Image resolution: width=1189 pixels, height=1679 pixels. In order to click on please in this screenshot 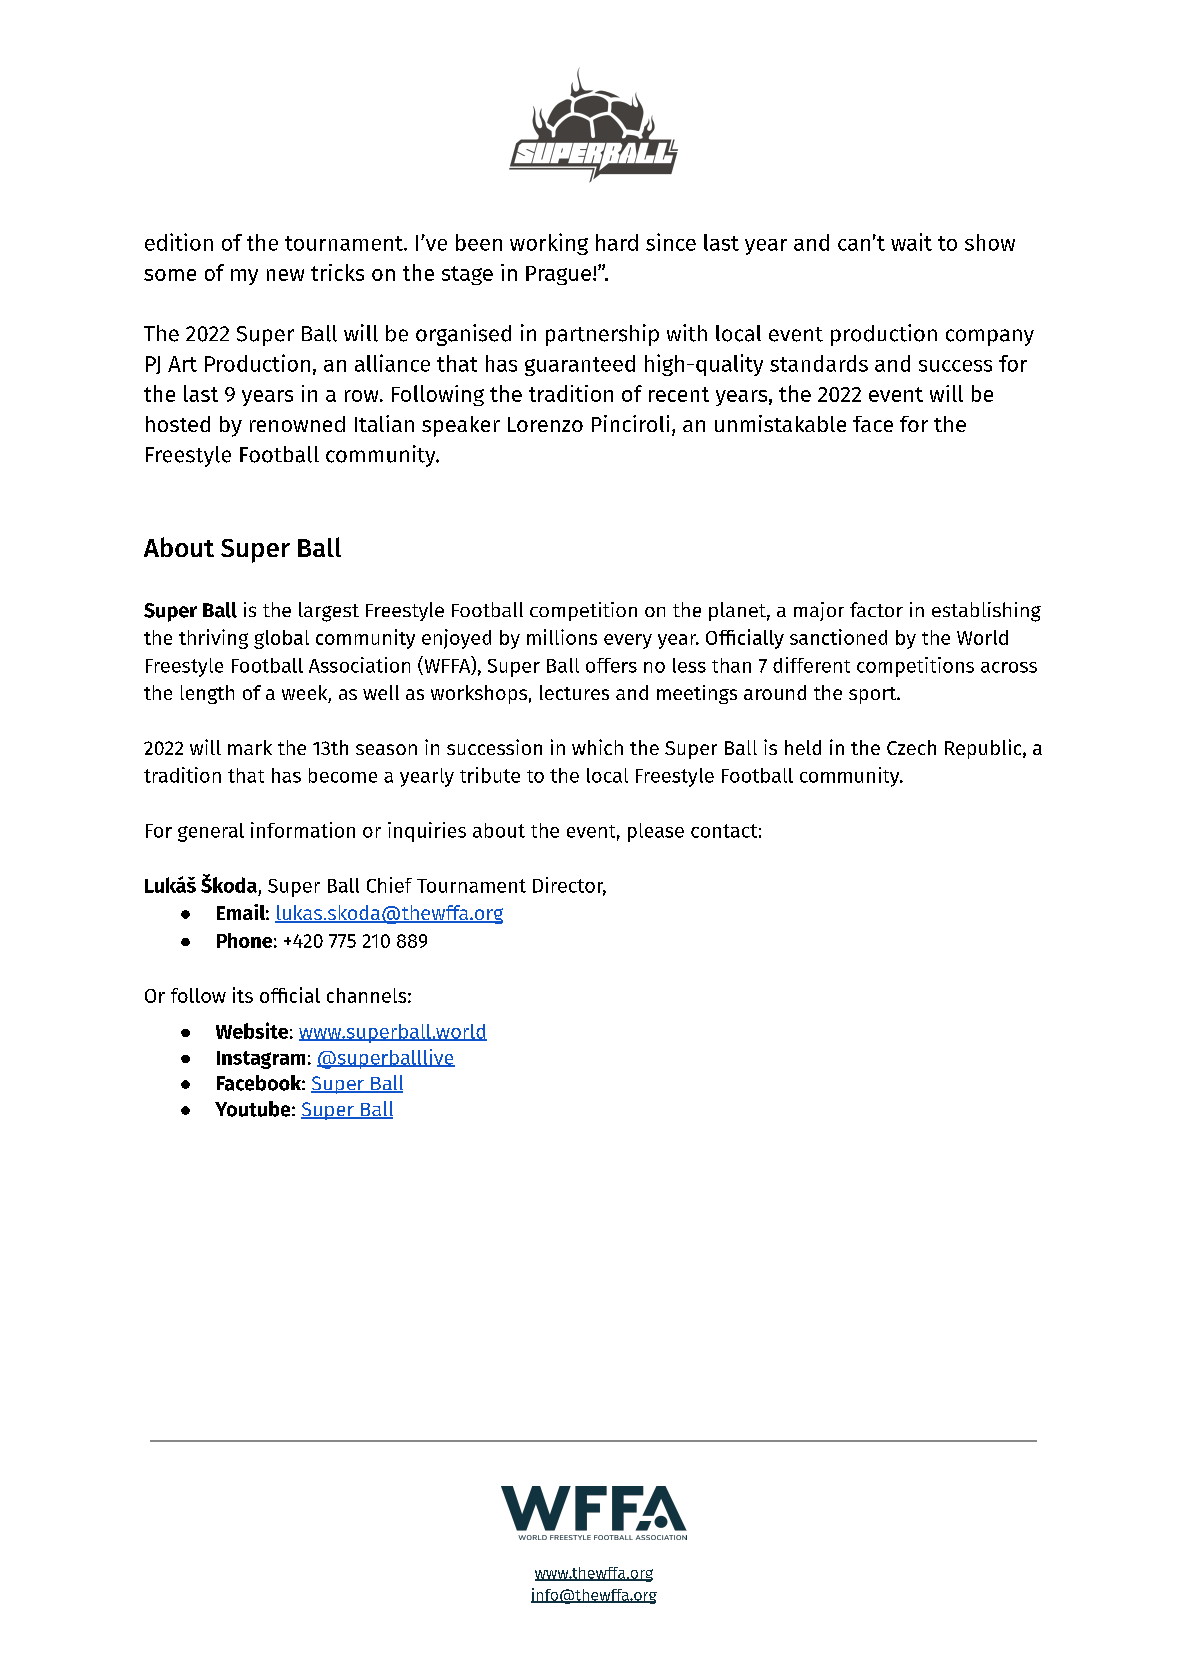, I will do `click(656, 832)`.
